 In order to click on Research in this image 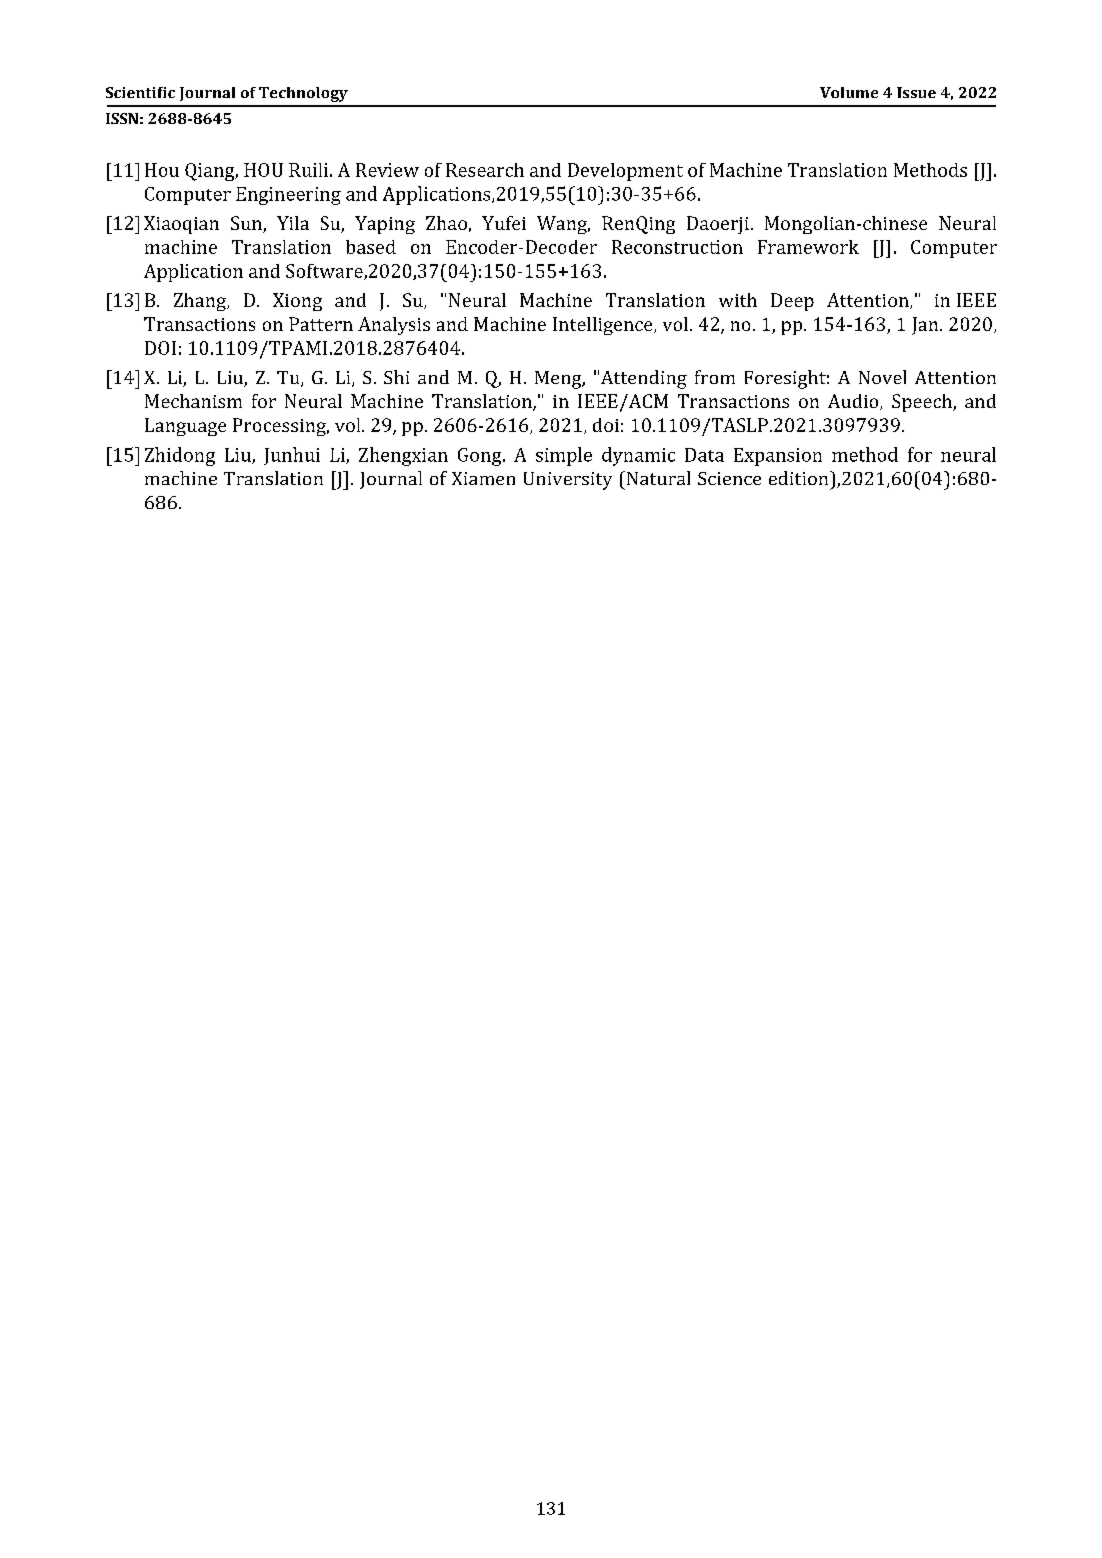, I will do `click(485, 170)`.
